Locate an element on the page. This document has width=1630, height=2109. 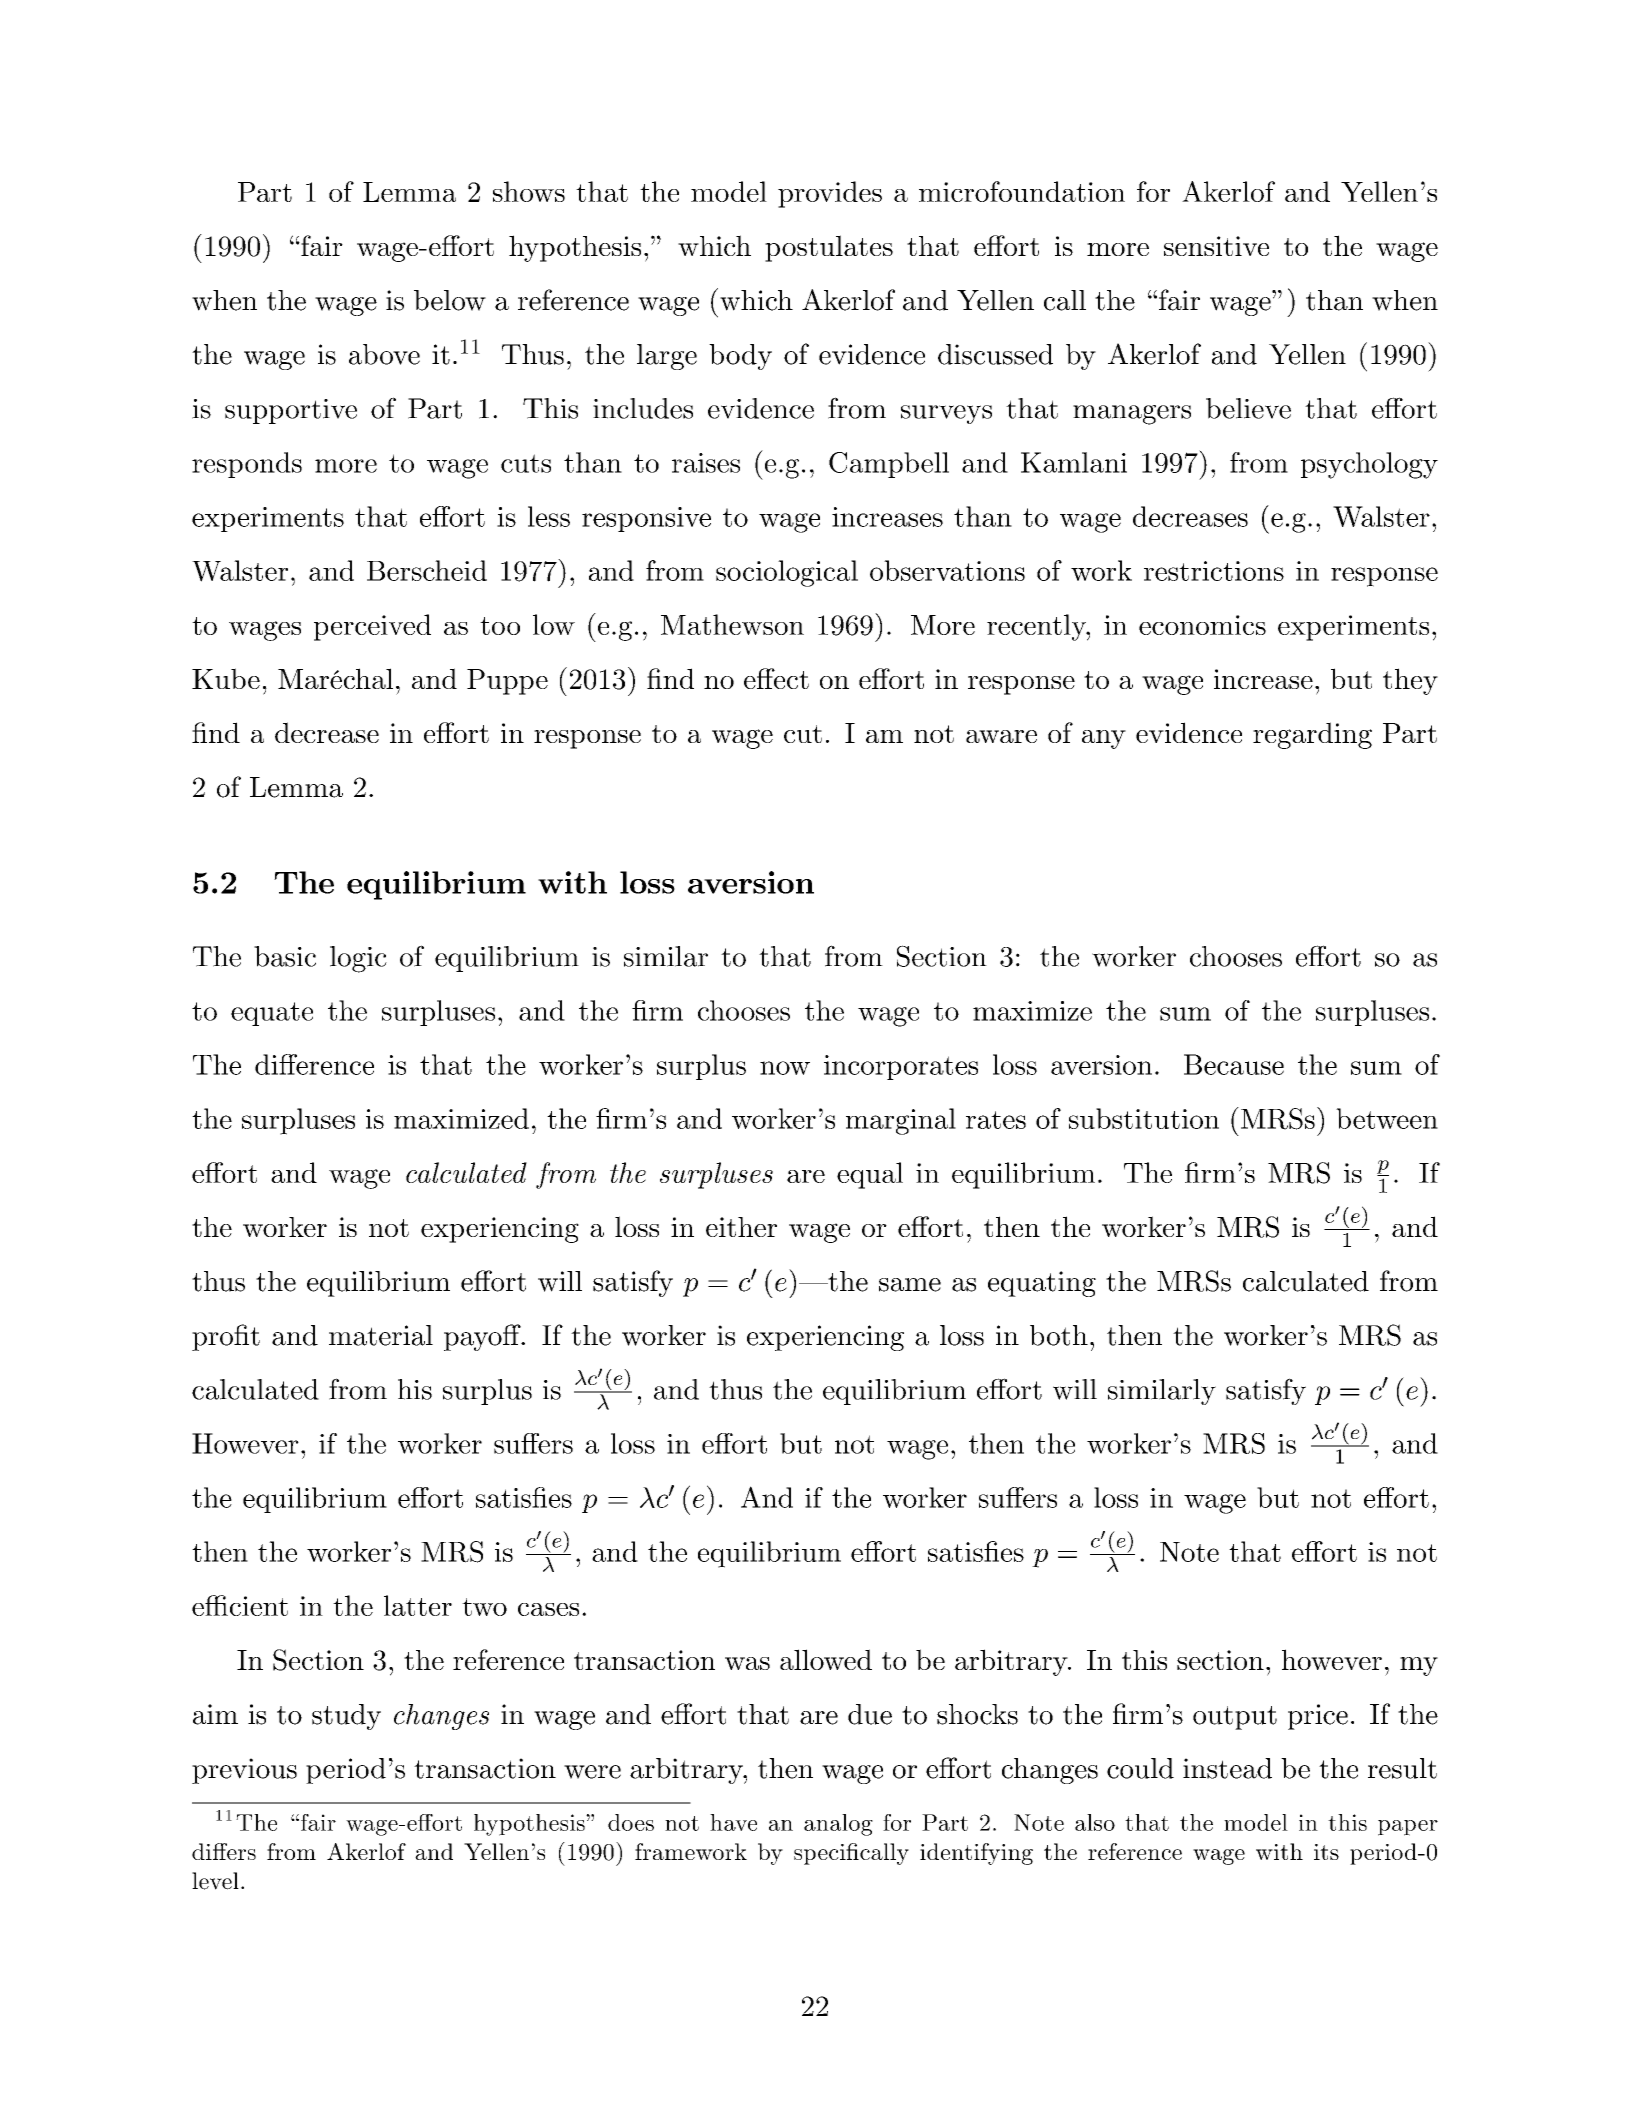
same is located at coordinates (910, 1285).
